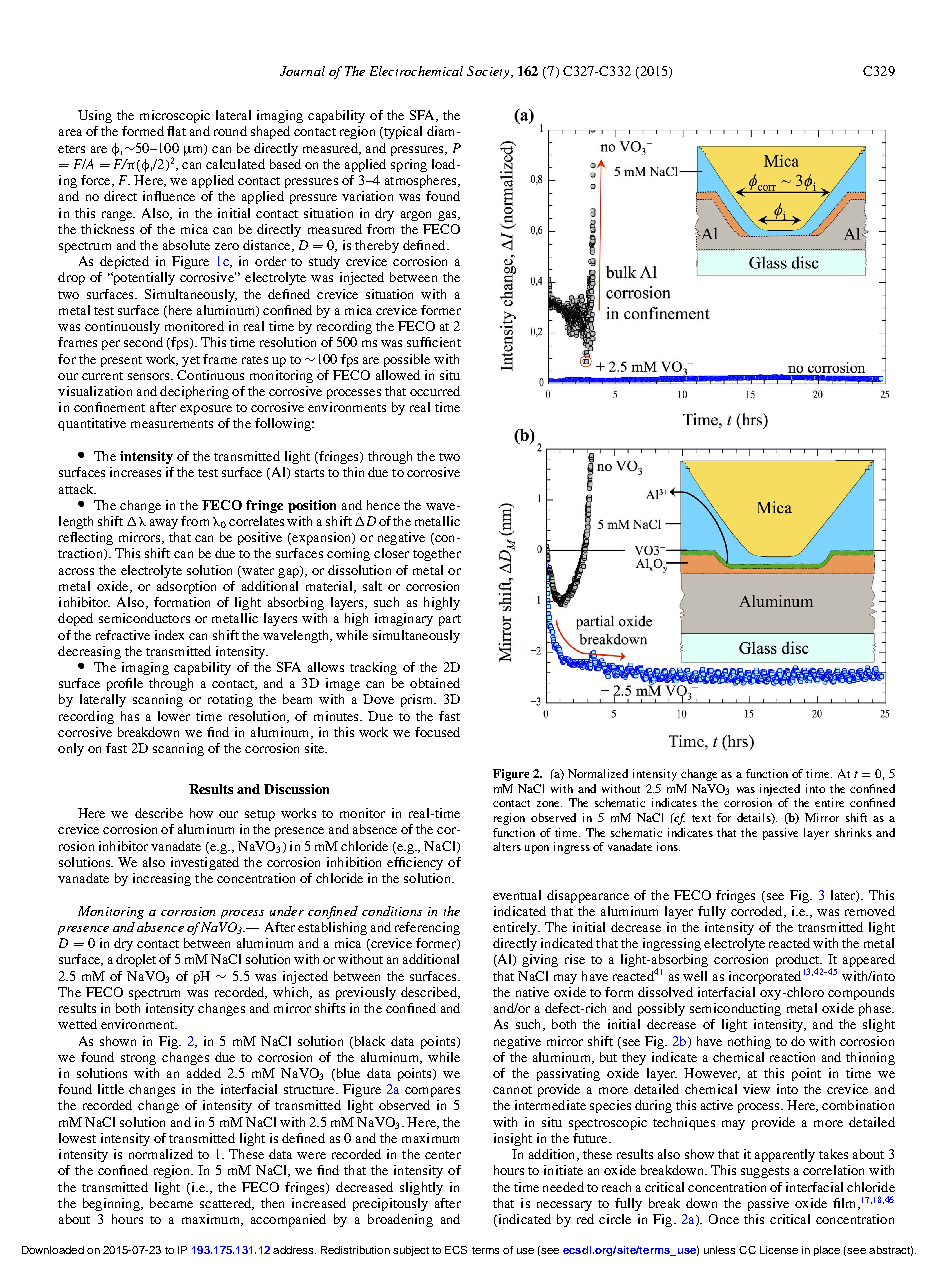 The image size is (952, 1275). Describe the element at coordinates (175, 116) in the document. I see `microscopic` at that location.
